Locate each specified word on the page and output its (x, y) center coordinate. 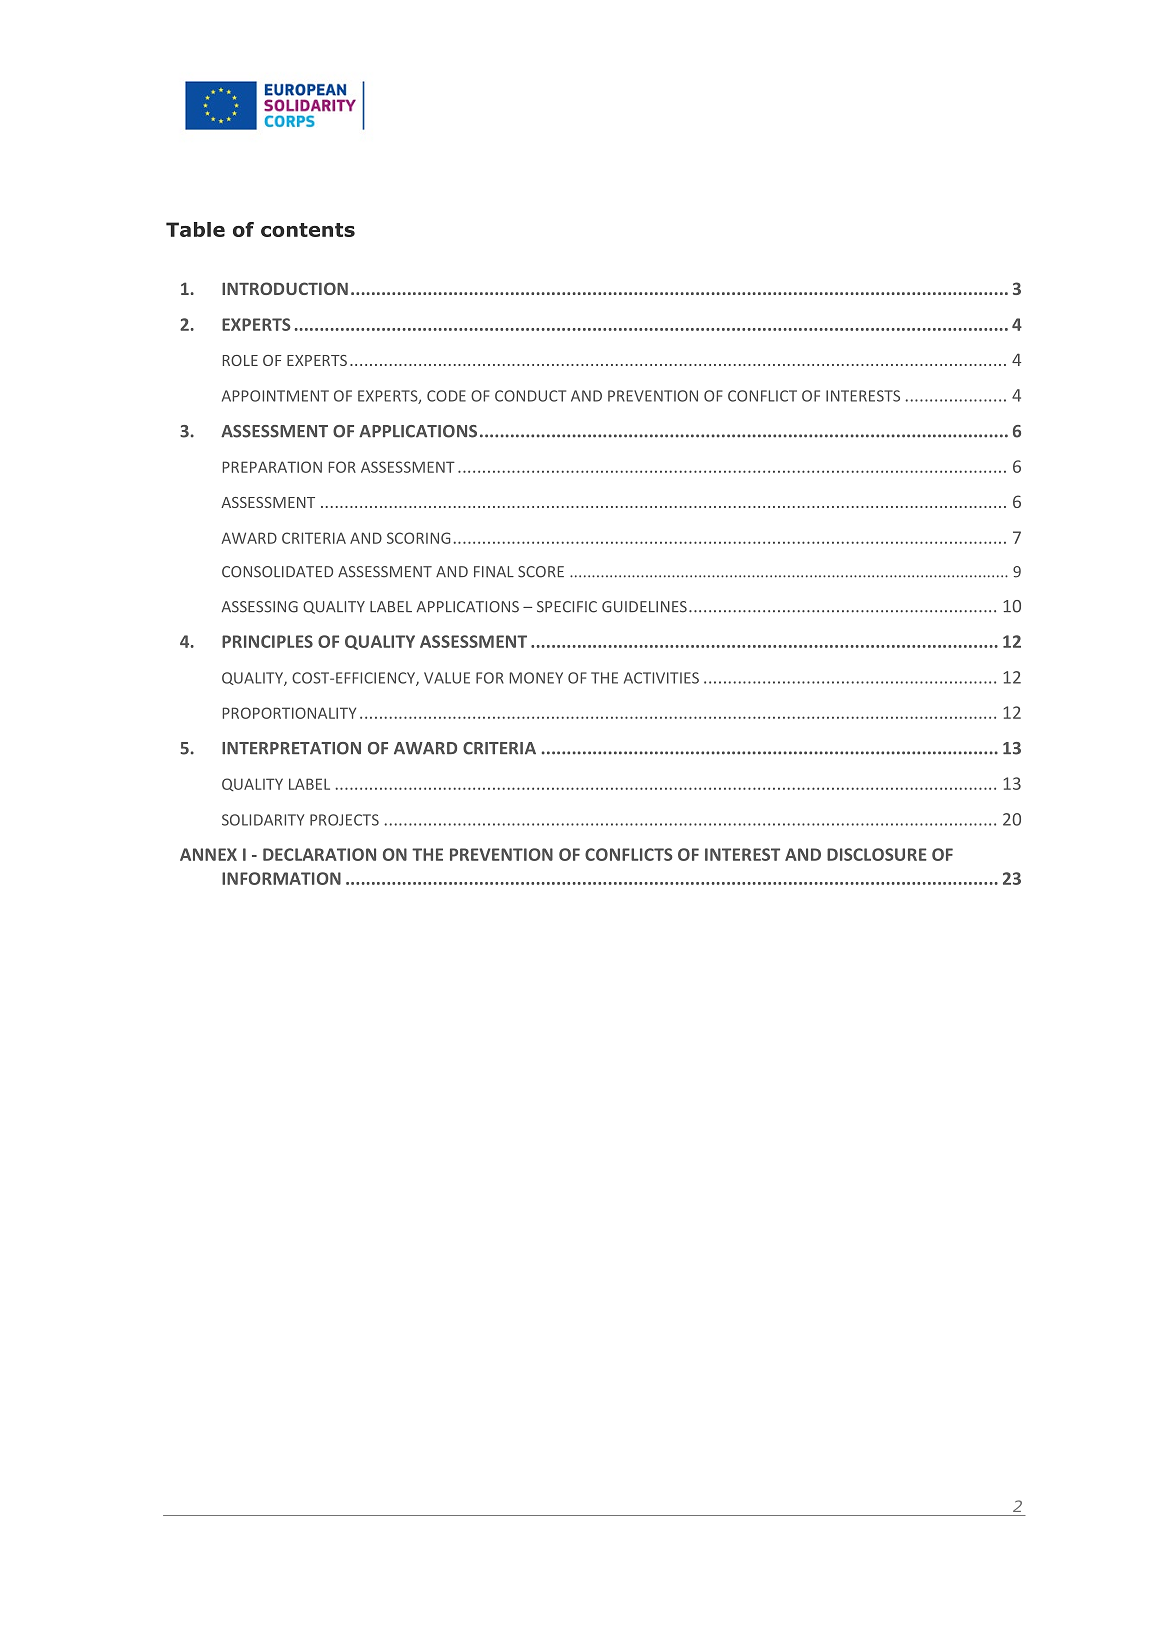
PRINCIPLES (267, 641)
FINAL (494, 571)
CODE (446, 396)
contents (308, 230)
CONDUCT (530, 396)
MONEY (536, 678)
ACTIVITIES (661, 678)
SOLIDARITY (263, 820)
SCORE (541, 572)
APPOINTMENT (275, 396)
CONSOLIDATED (277, 572)
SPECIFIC (567, 607)
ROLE (240, 360)
